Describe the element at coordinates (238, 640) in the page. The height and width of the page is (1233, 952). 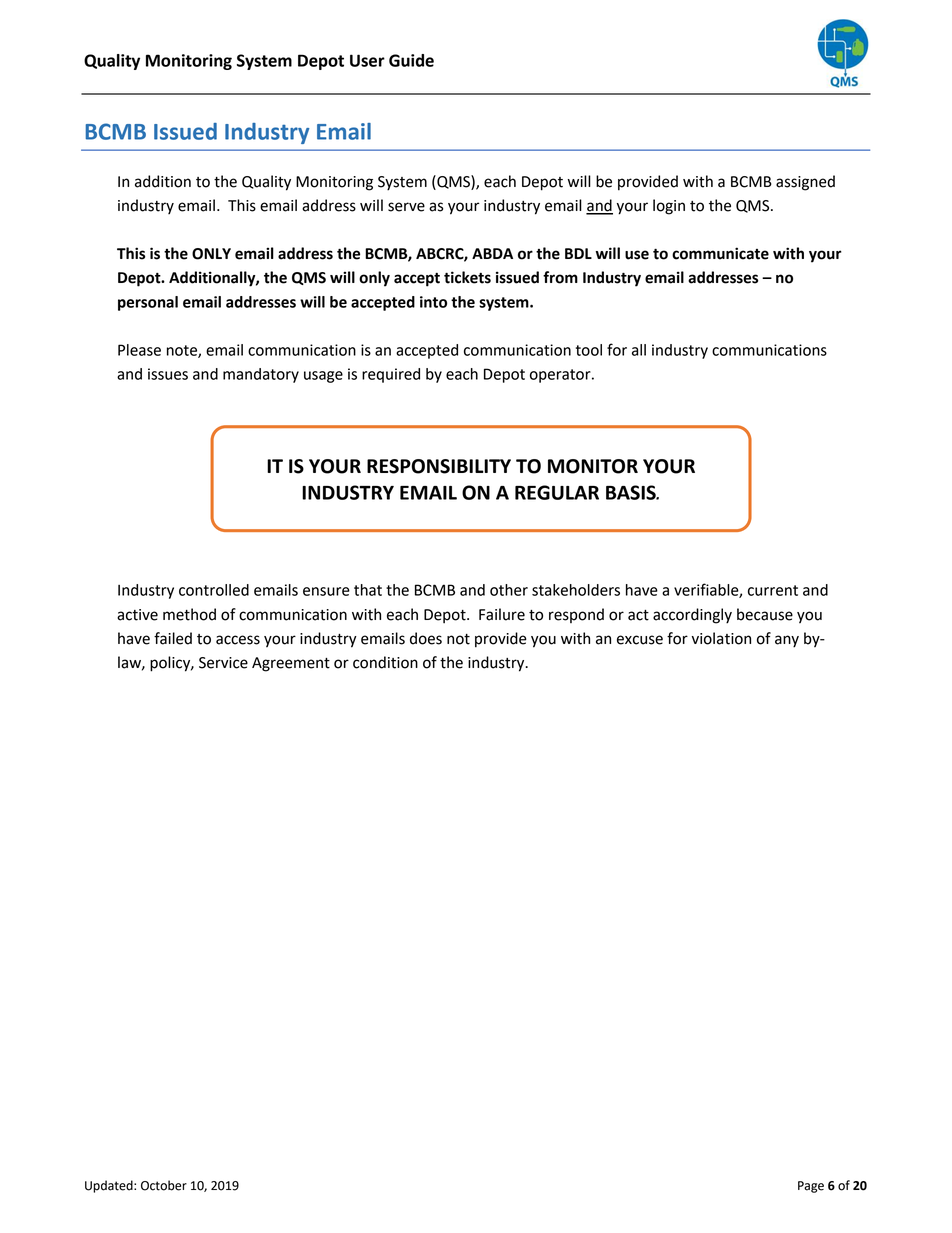
I see `access` at that location.
